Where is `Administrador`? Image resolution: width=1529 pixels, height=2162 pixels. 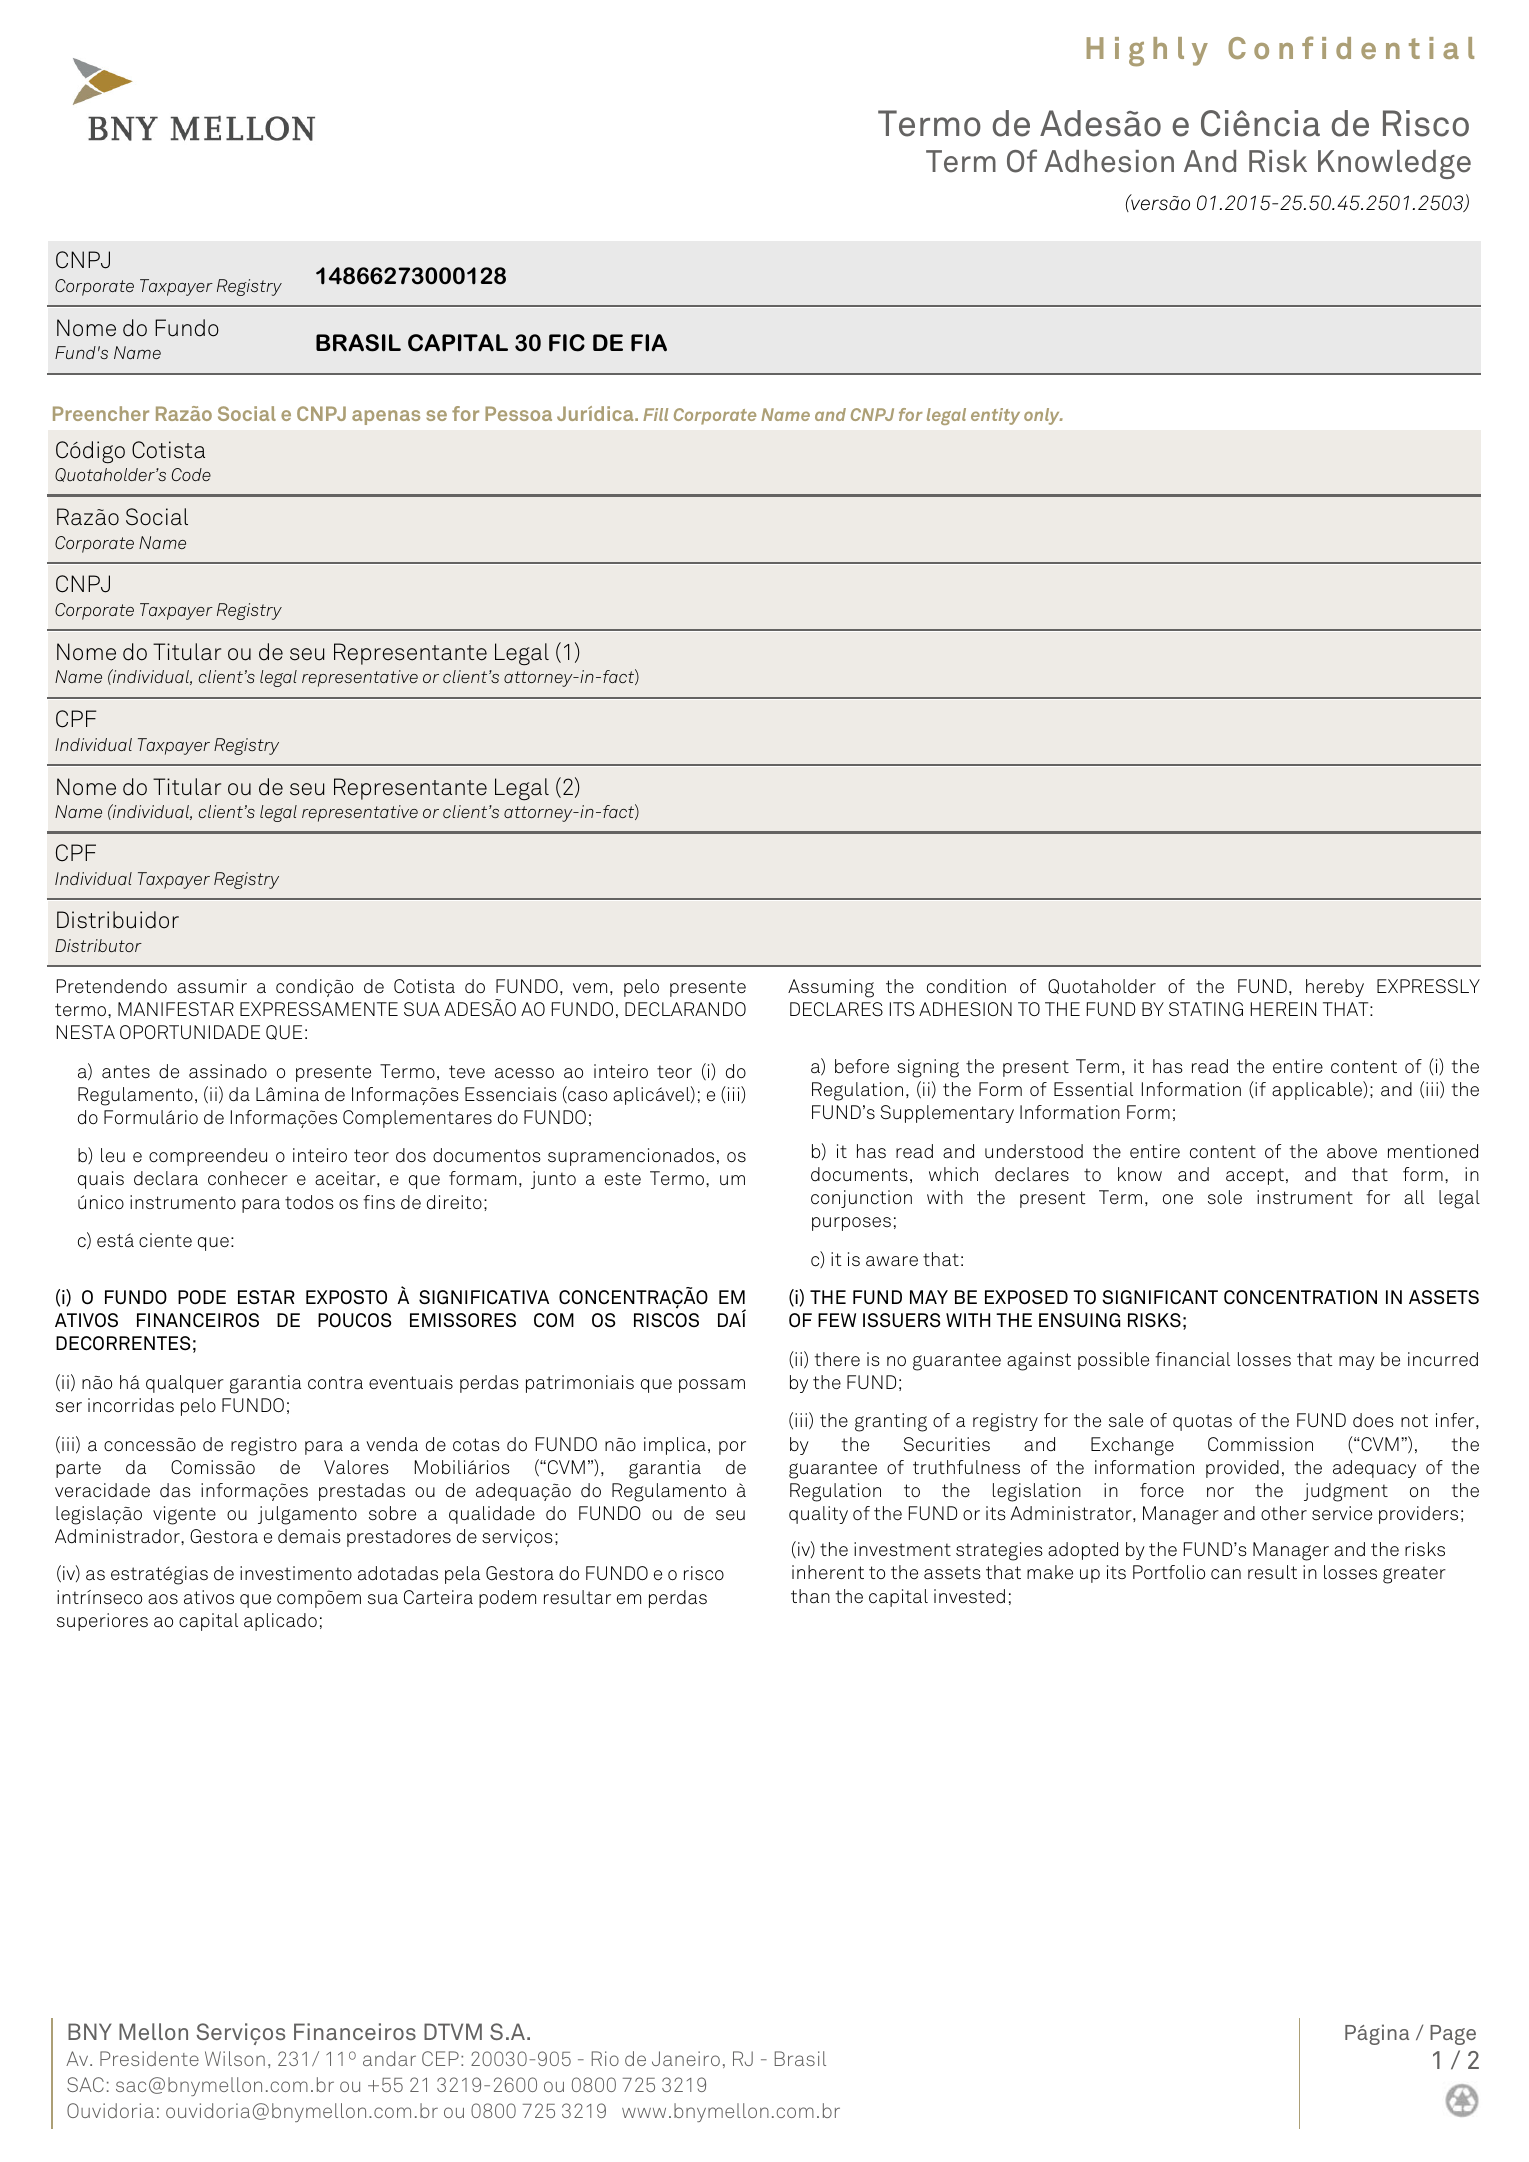 Administrador is located at coordinates (118, 1536).
